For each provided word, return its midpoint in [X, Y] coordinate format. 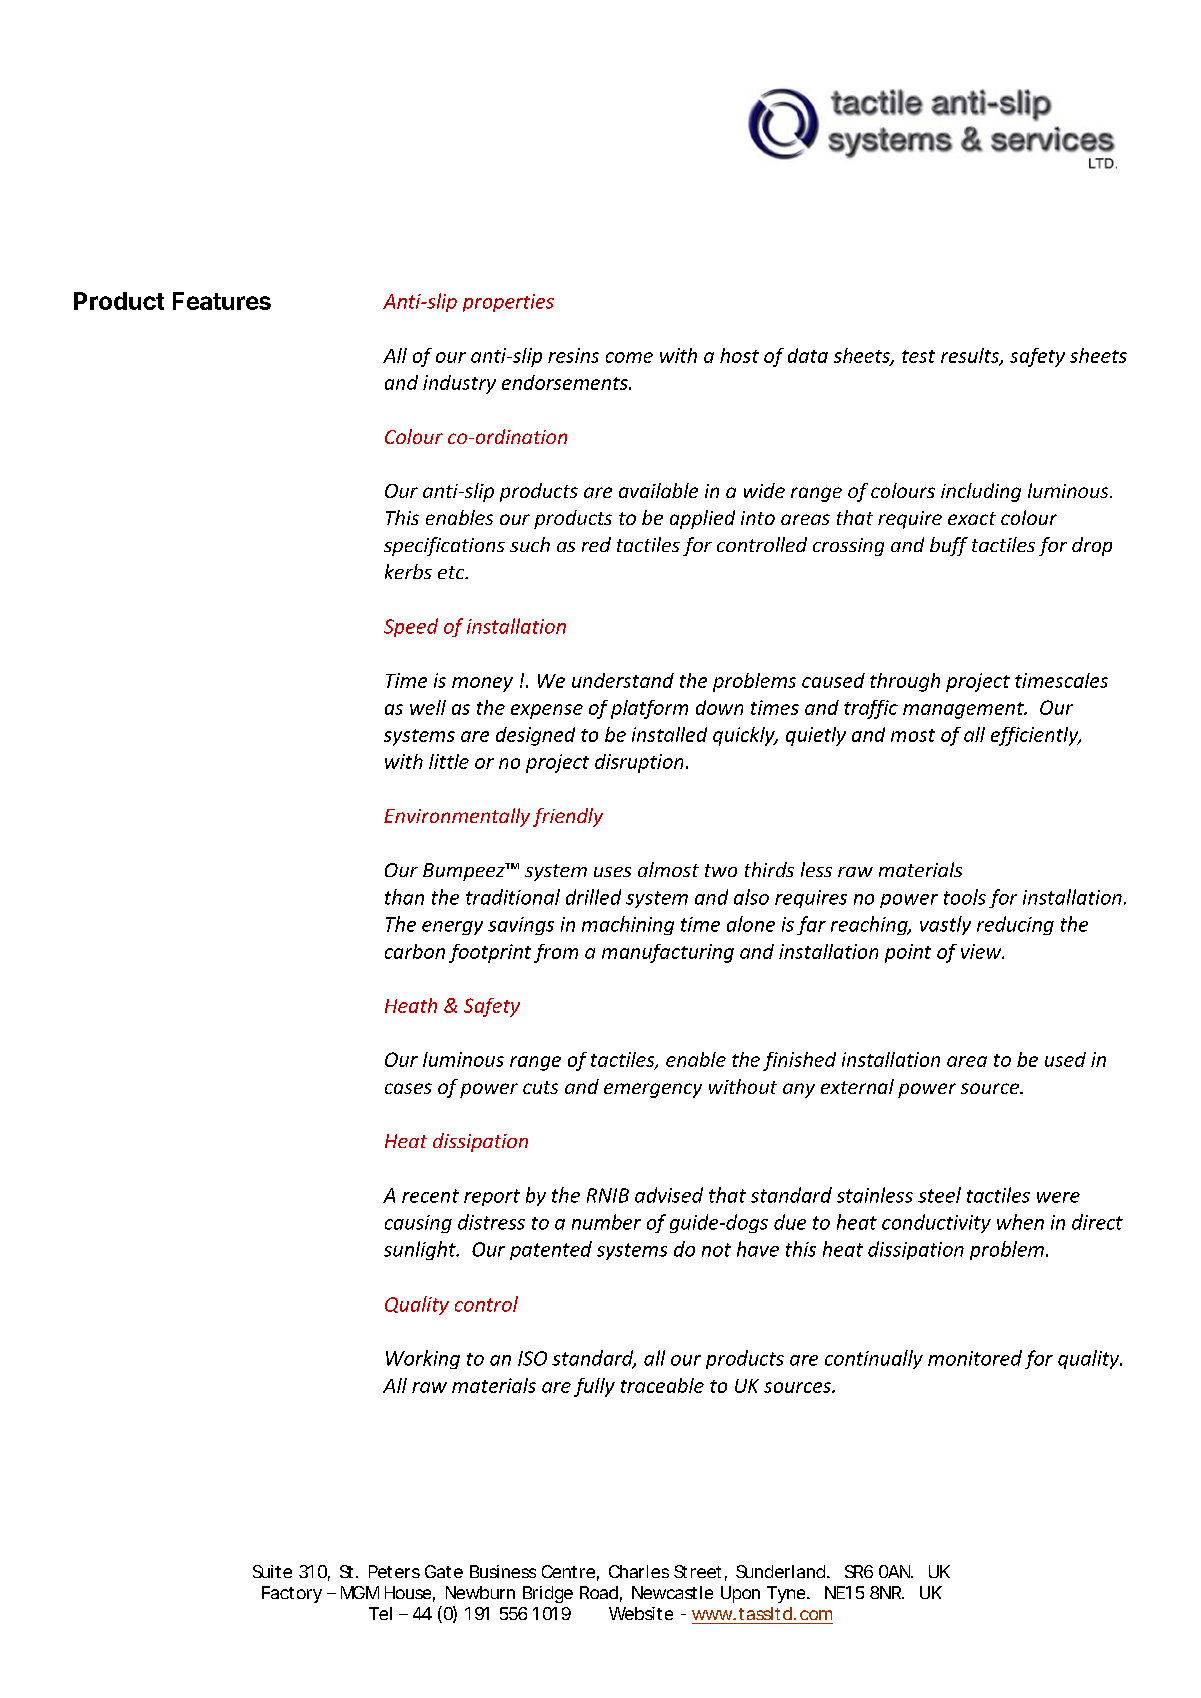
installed [669, 734]
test [918, 356]
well [428, 707]
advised [669, 1195]
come [629, 357]
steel [939, 1195]
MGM [360, 1592]
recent [430, 1196]
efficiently [1036, 736]
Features [222, 301]
